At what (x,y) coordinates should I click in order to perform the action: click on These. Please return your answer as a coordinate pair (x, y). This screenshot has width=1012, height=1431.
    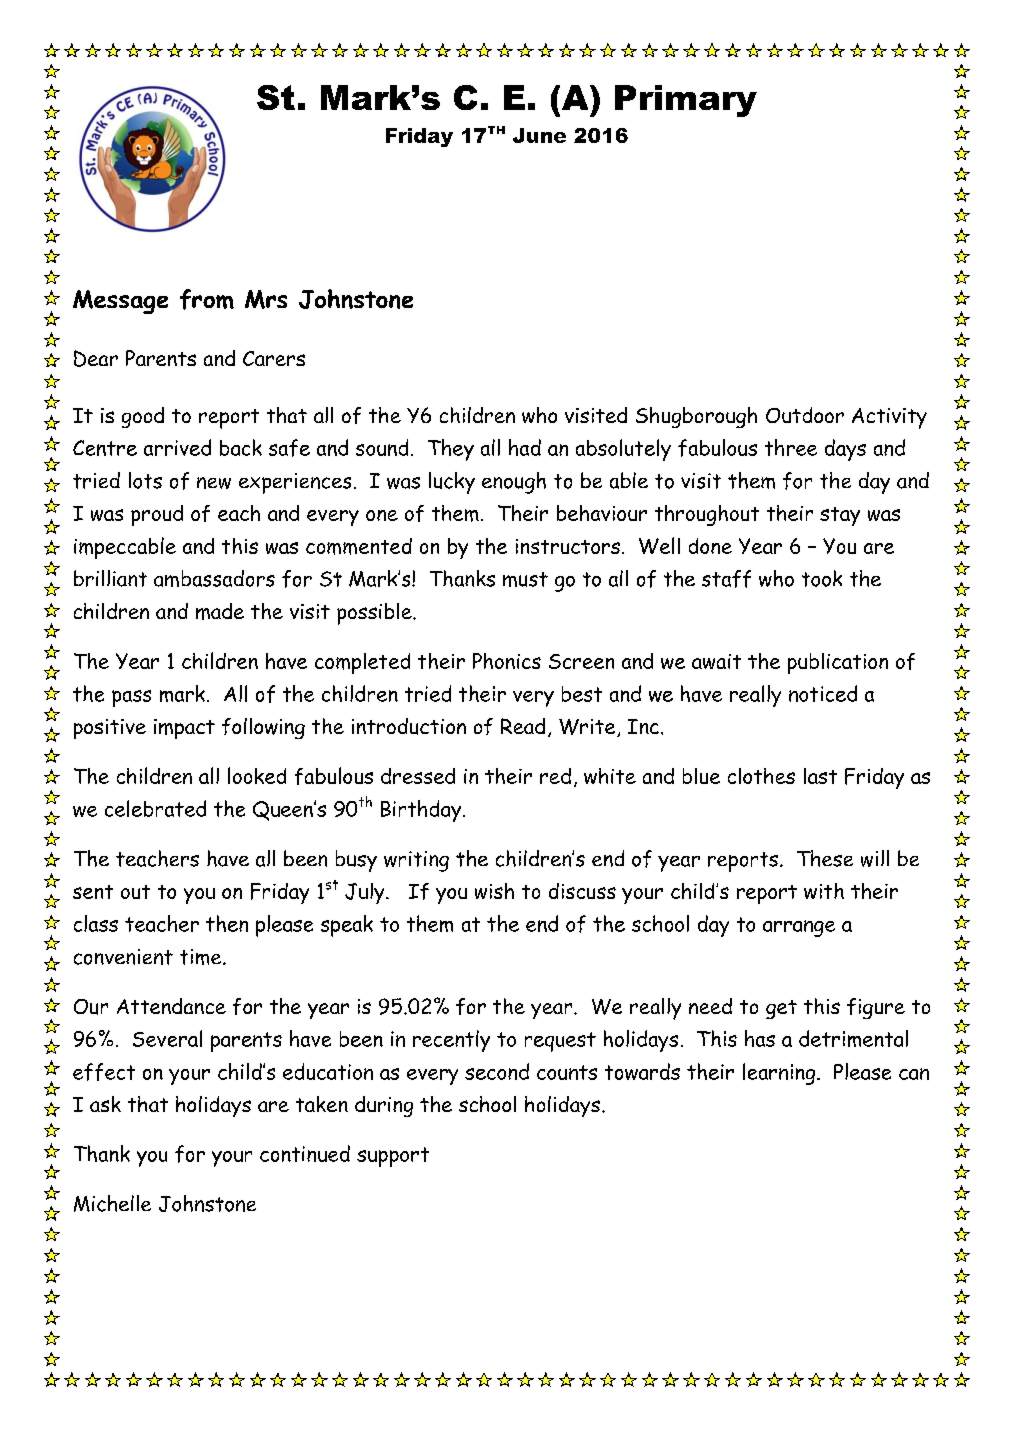
    Looking at the image, I should click on (825, 858).
